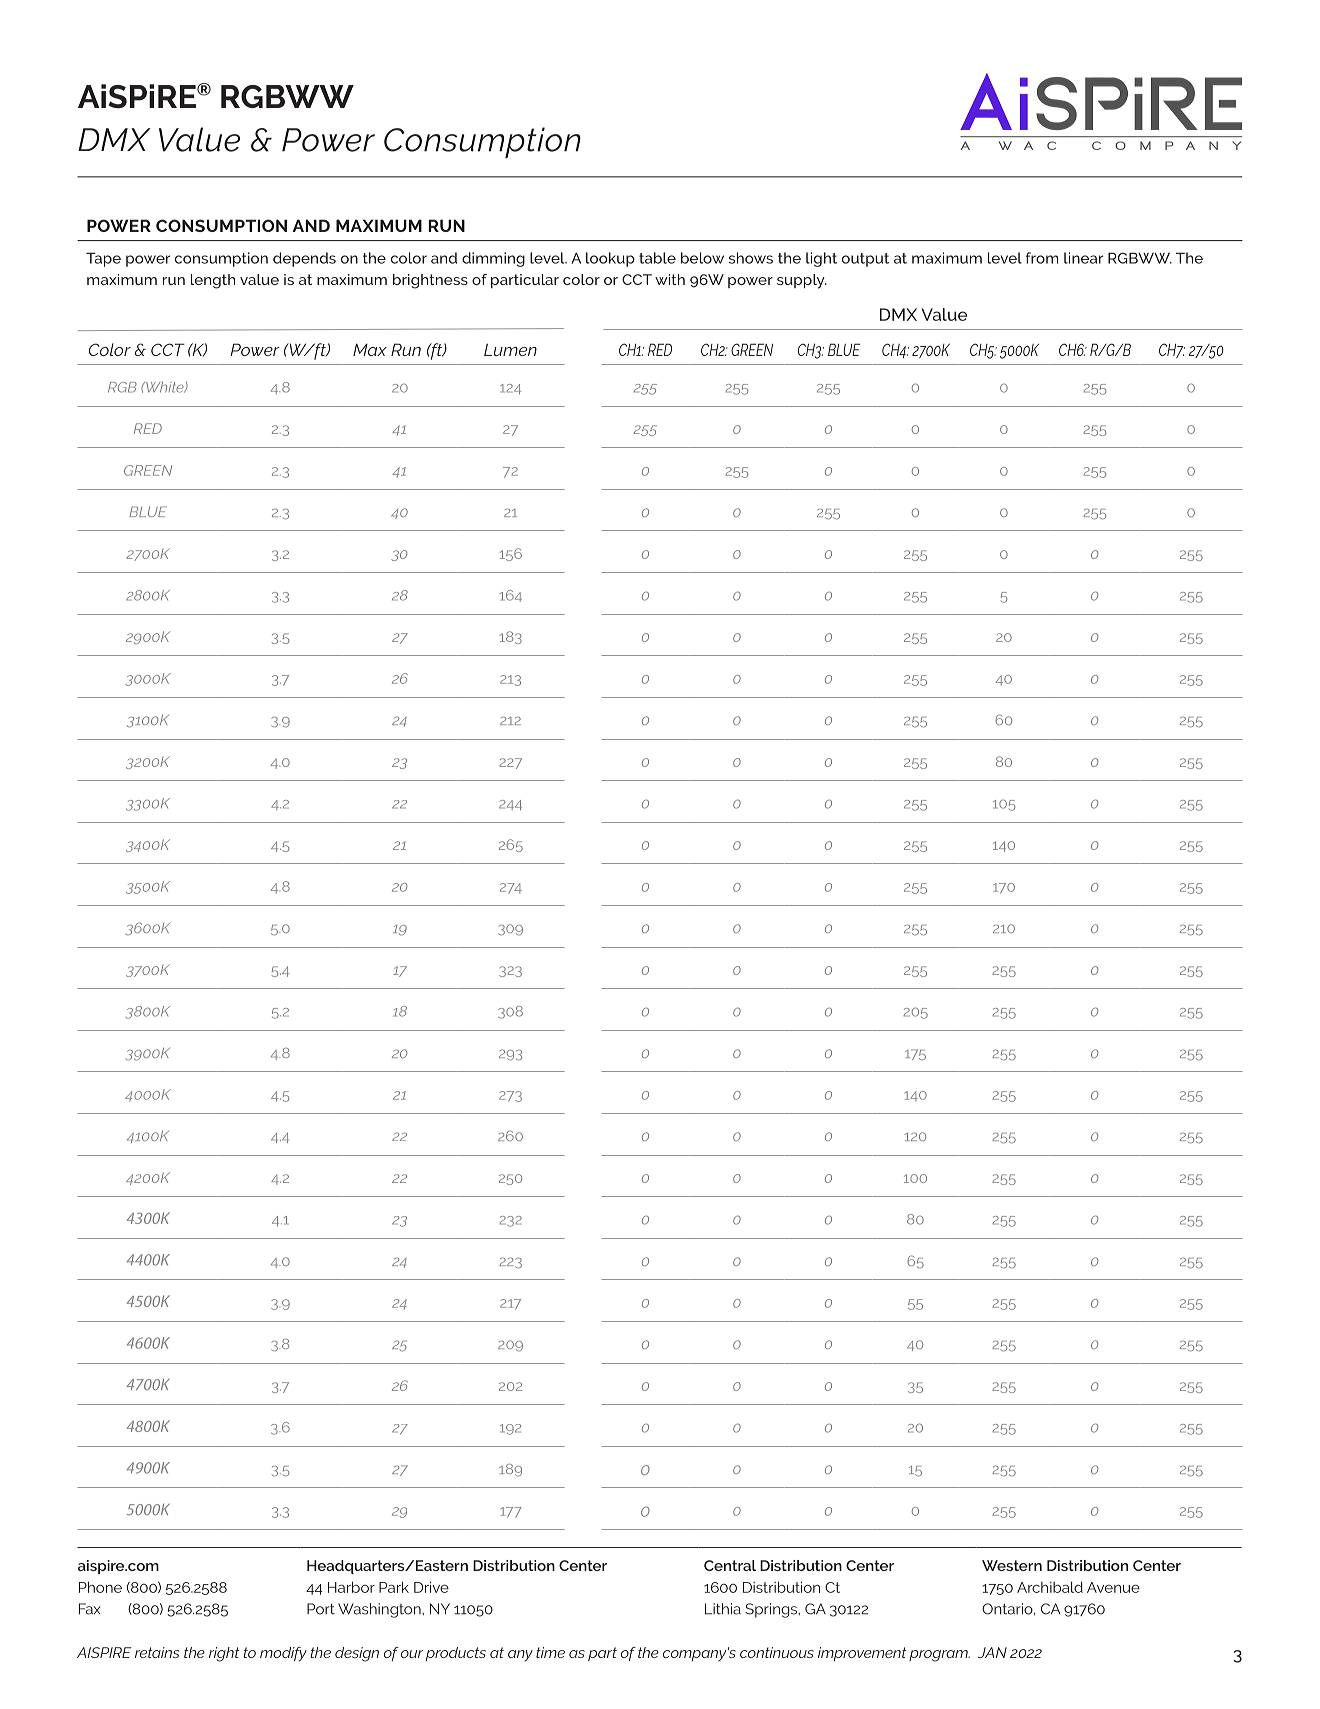 The height and width of the document is (1709, 1320). Describe the element at coordinates (165, 387) in the document. I see `White` at that location.
